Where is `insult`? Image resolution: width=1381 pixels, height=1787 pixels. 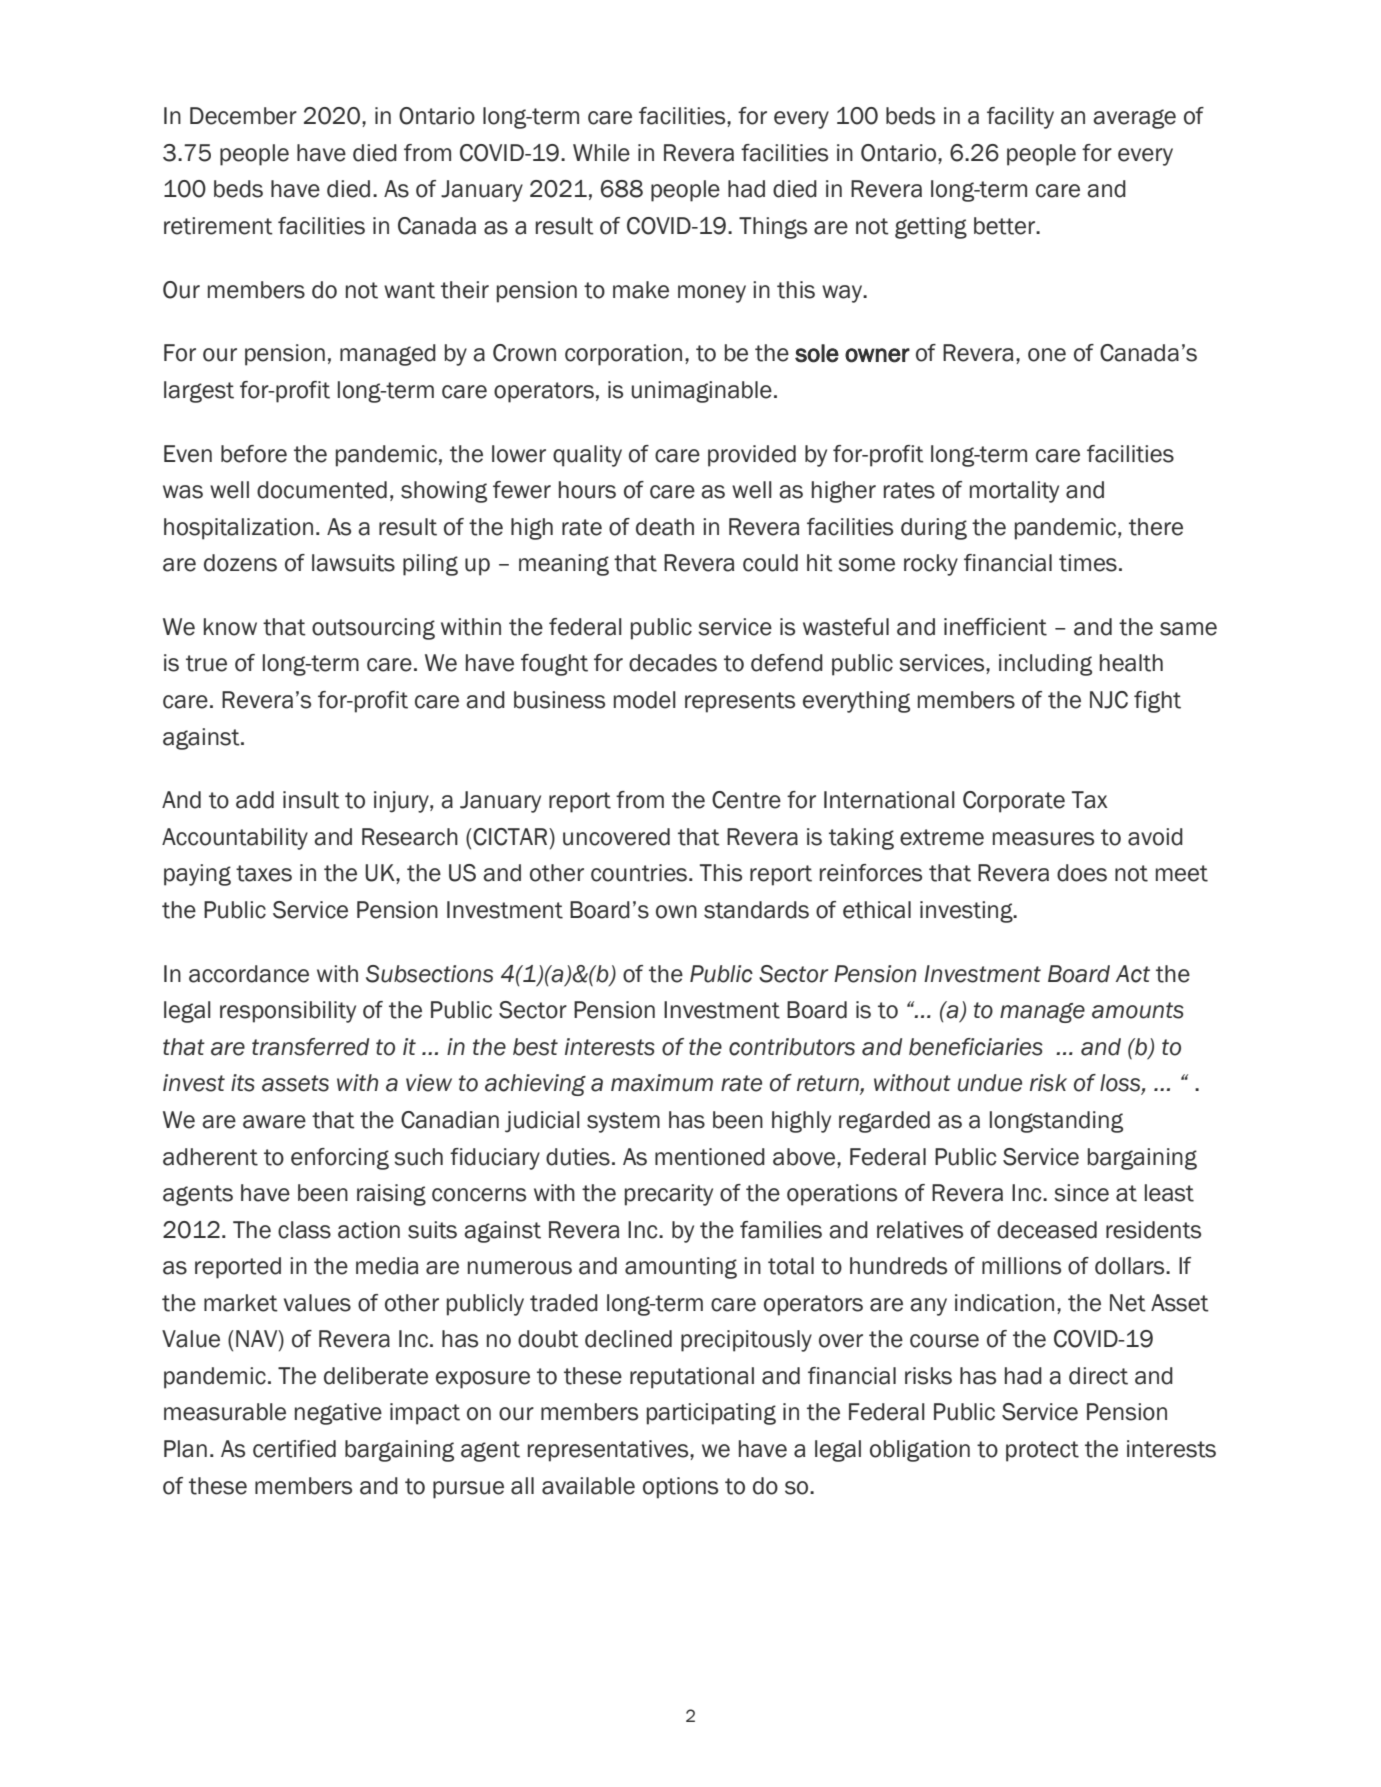
insult is located at coordinates (311, 800).
